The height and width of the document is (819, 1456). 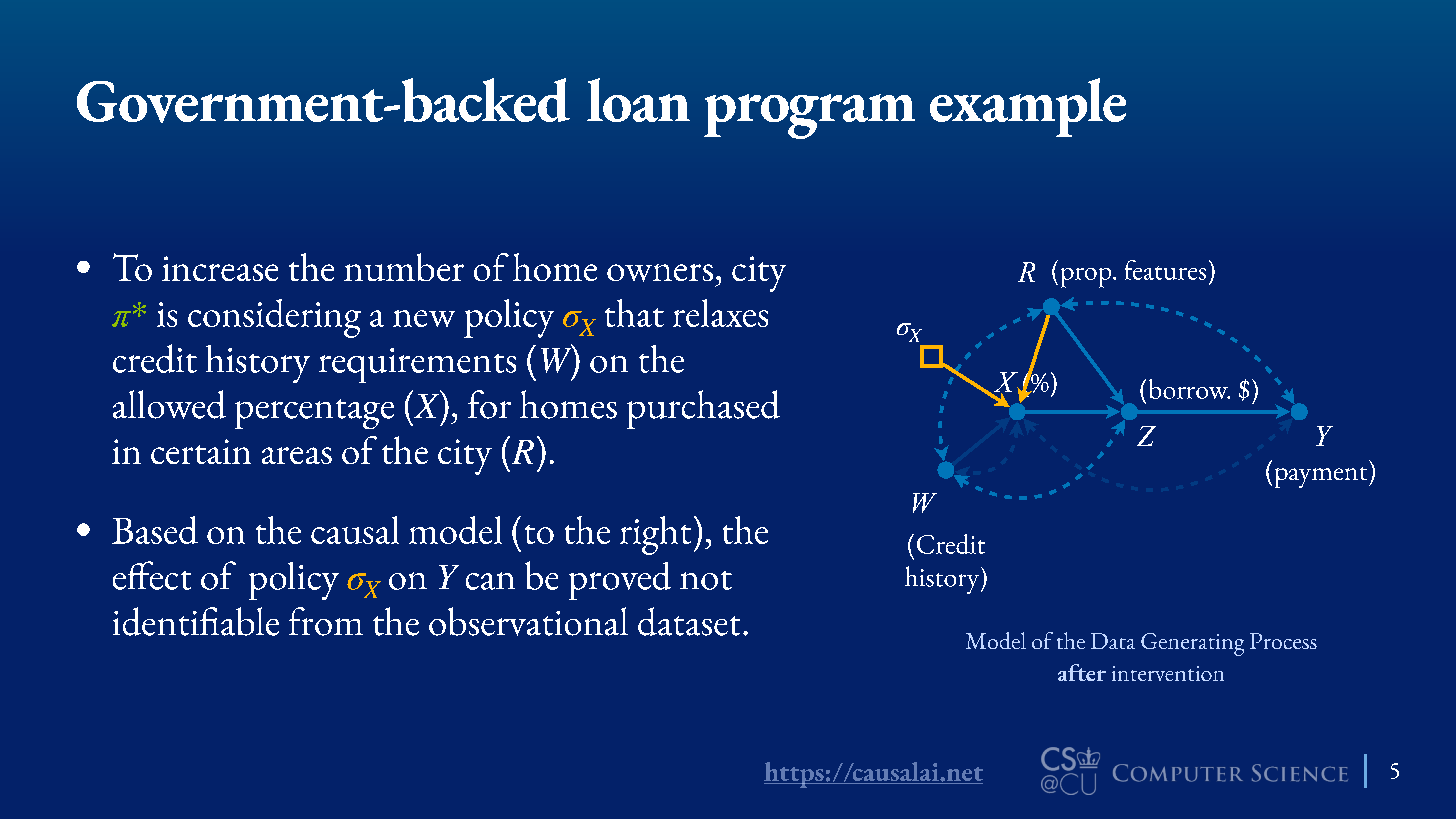 What do you see at coordinates (638, 100) in the document?
I see `loan` at bounding box center [638, 100].
